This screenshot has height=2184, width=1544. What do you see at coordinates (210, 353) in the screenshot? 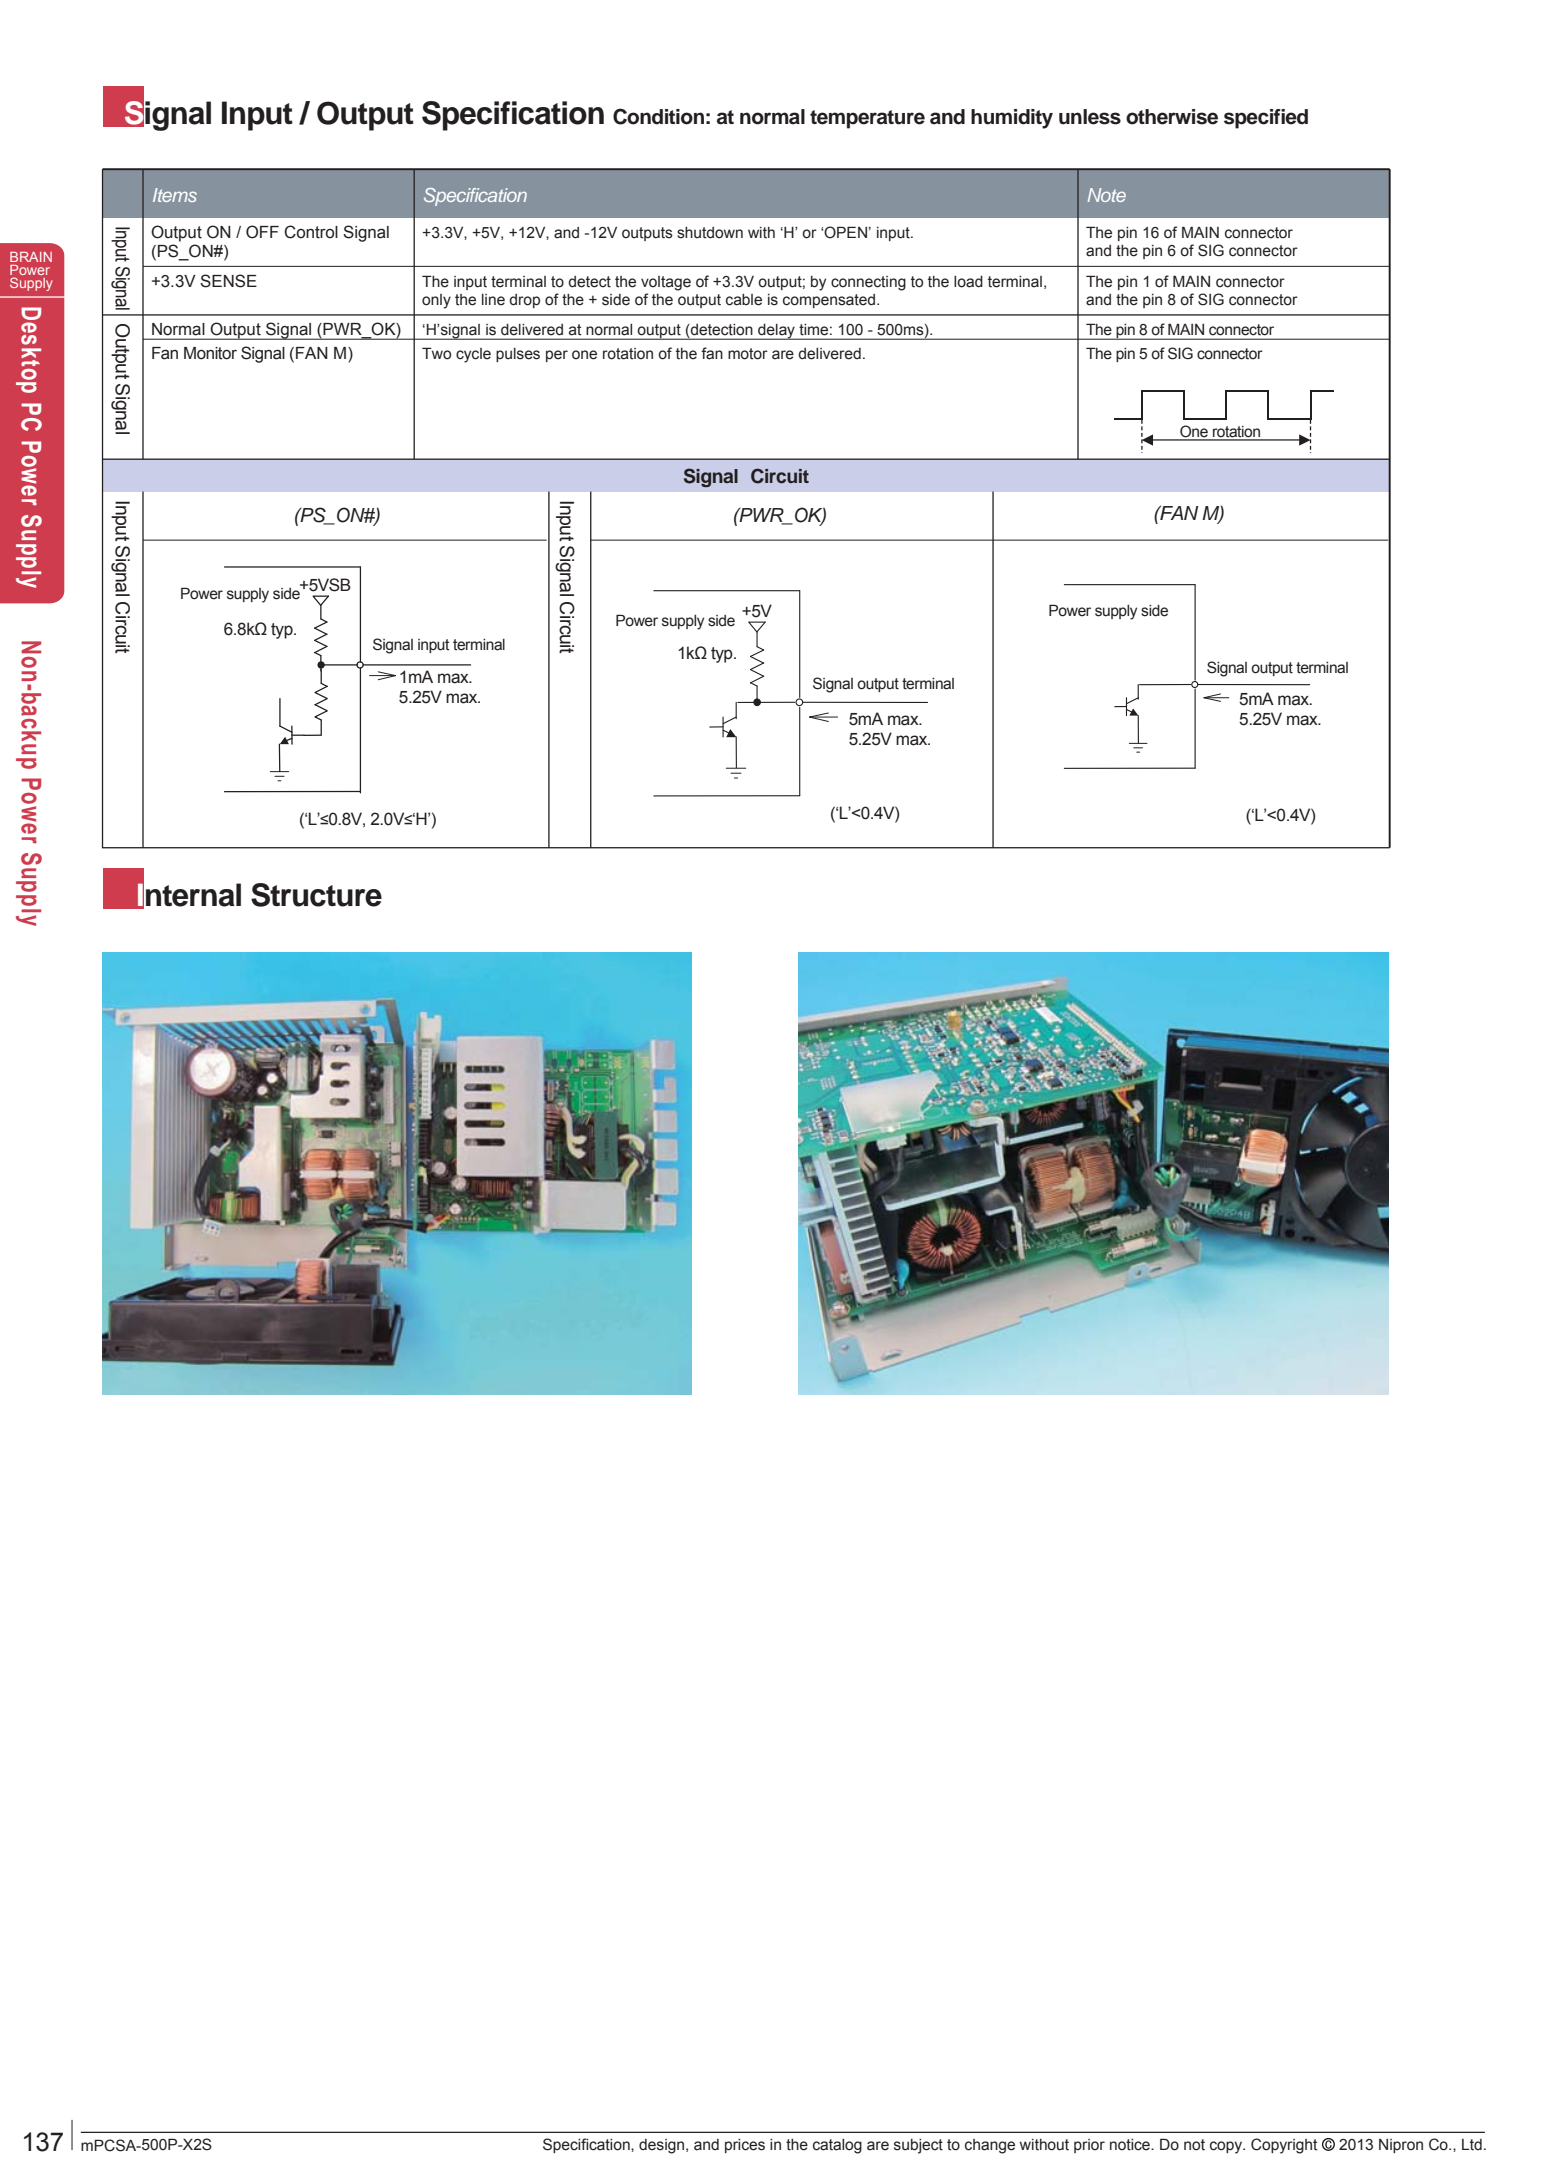
I see `Monitor` at bounding box center [210, 353].
